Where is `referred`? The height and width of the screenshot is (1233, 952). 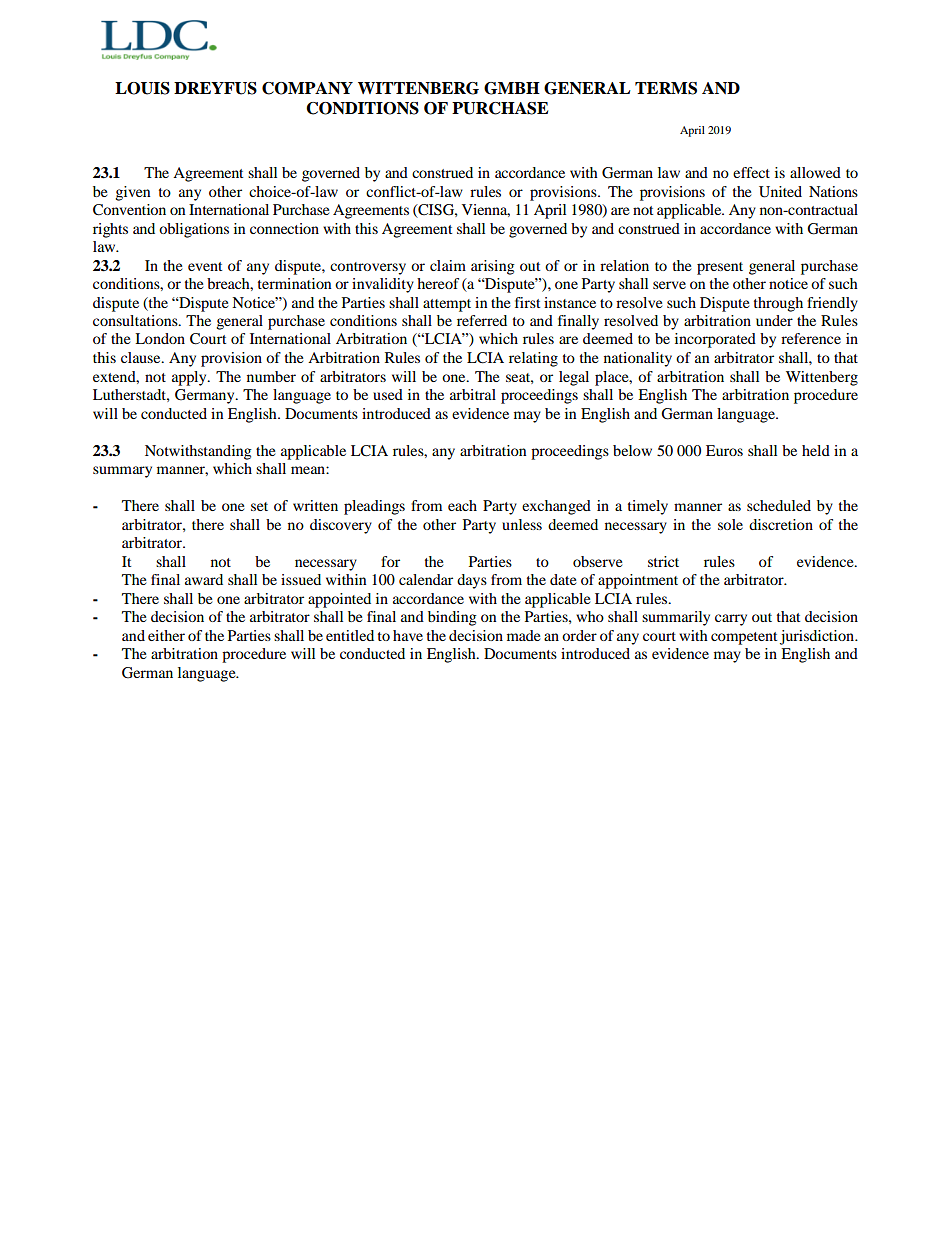 referred is located at coordinates (482, 320).
